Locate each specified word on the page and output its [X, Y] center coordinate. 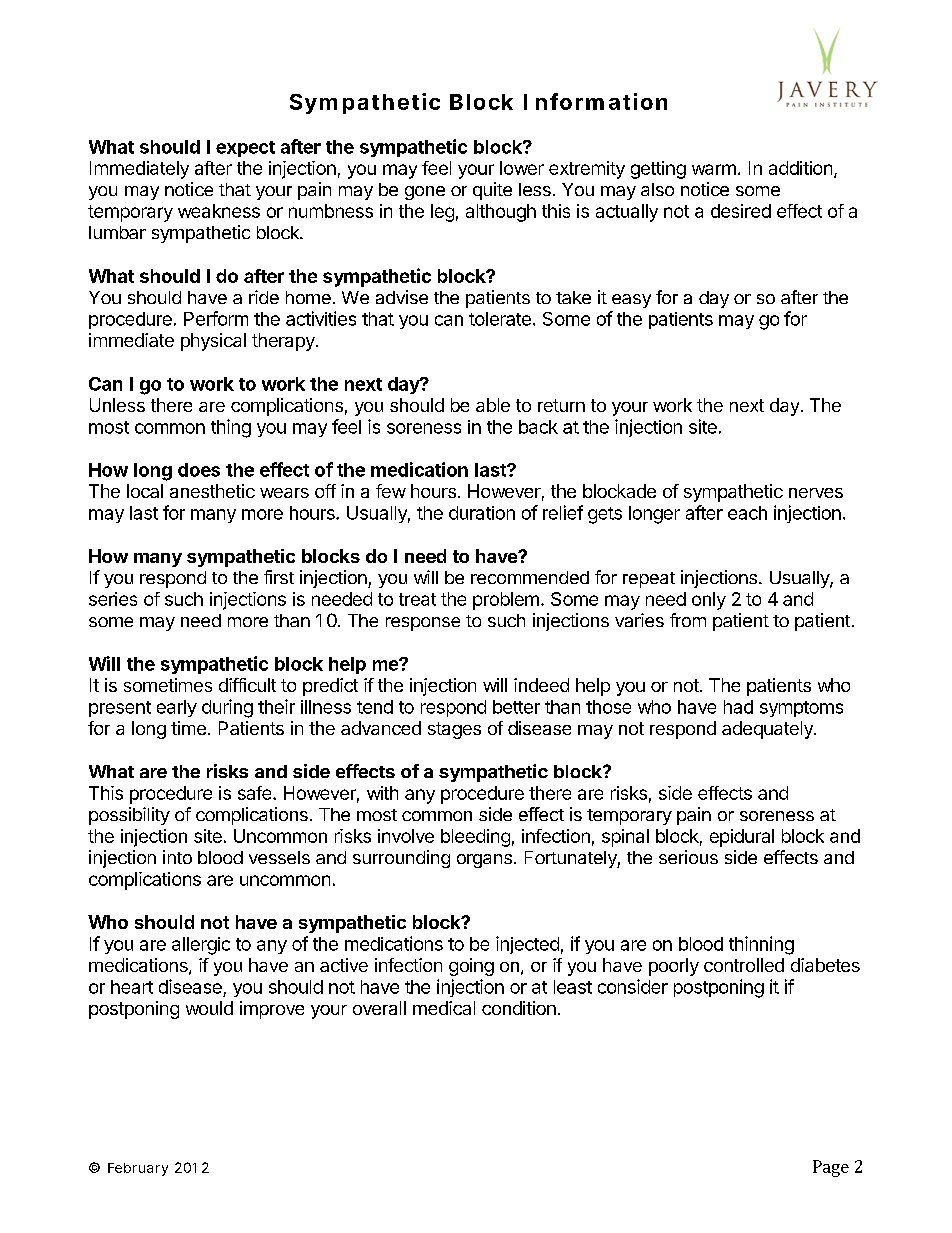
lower [522, 168]
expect [245, 149]
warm [714, 169]
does [199, 470]
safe [256, 793]
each [747, 513]
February [138, 1169]
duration [482, 513]
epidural [742, 838]
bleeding [475, 838]
